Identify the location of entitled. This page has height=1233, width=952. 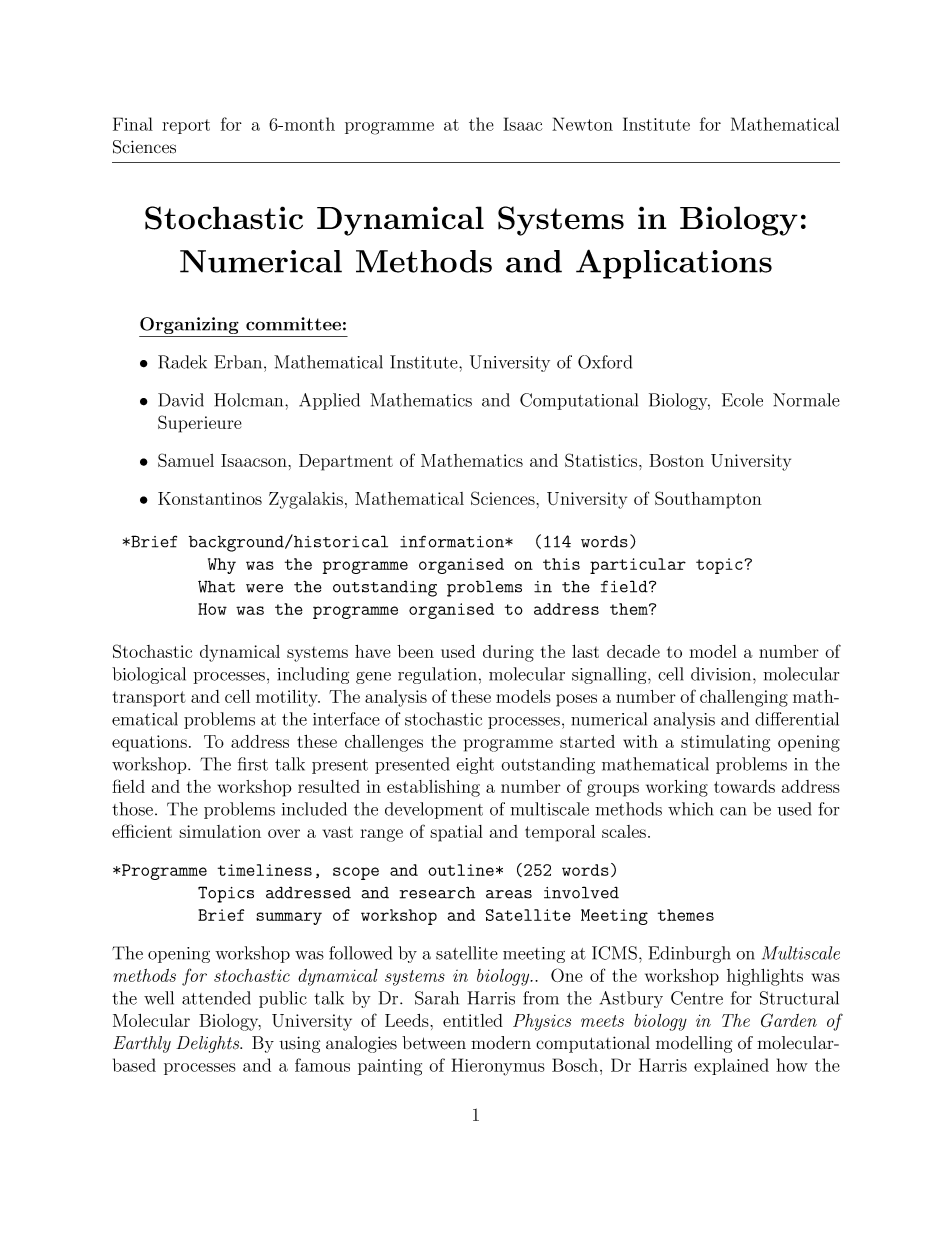
(473, 1020).
